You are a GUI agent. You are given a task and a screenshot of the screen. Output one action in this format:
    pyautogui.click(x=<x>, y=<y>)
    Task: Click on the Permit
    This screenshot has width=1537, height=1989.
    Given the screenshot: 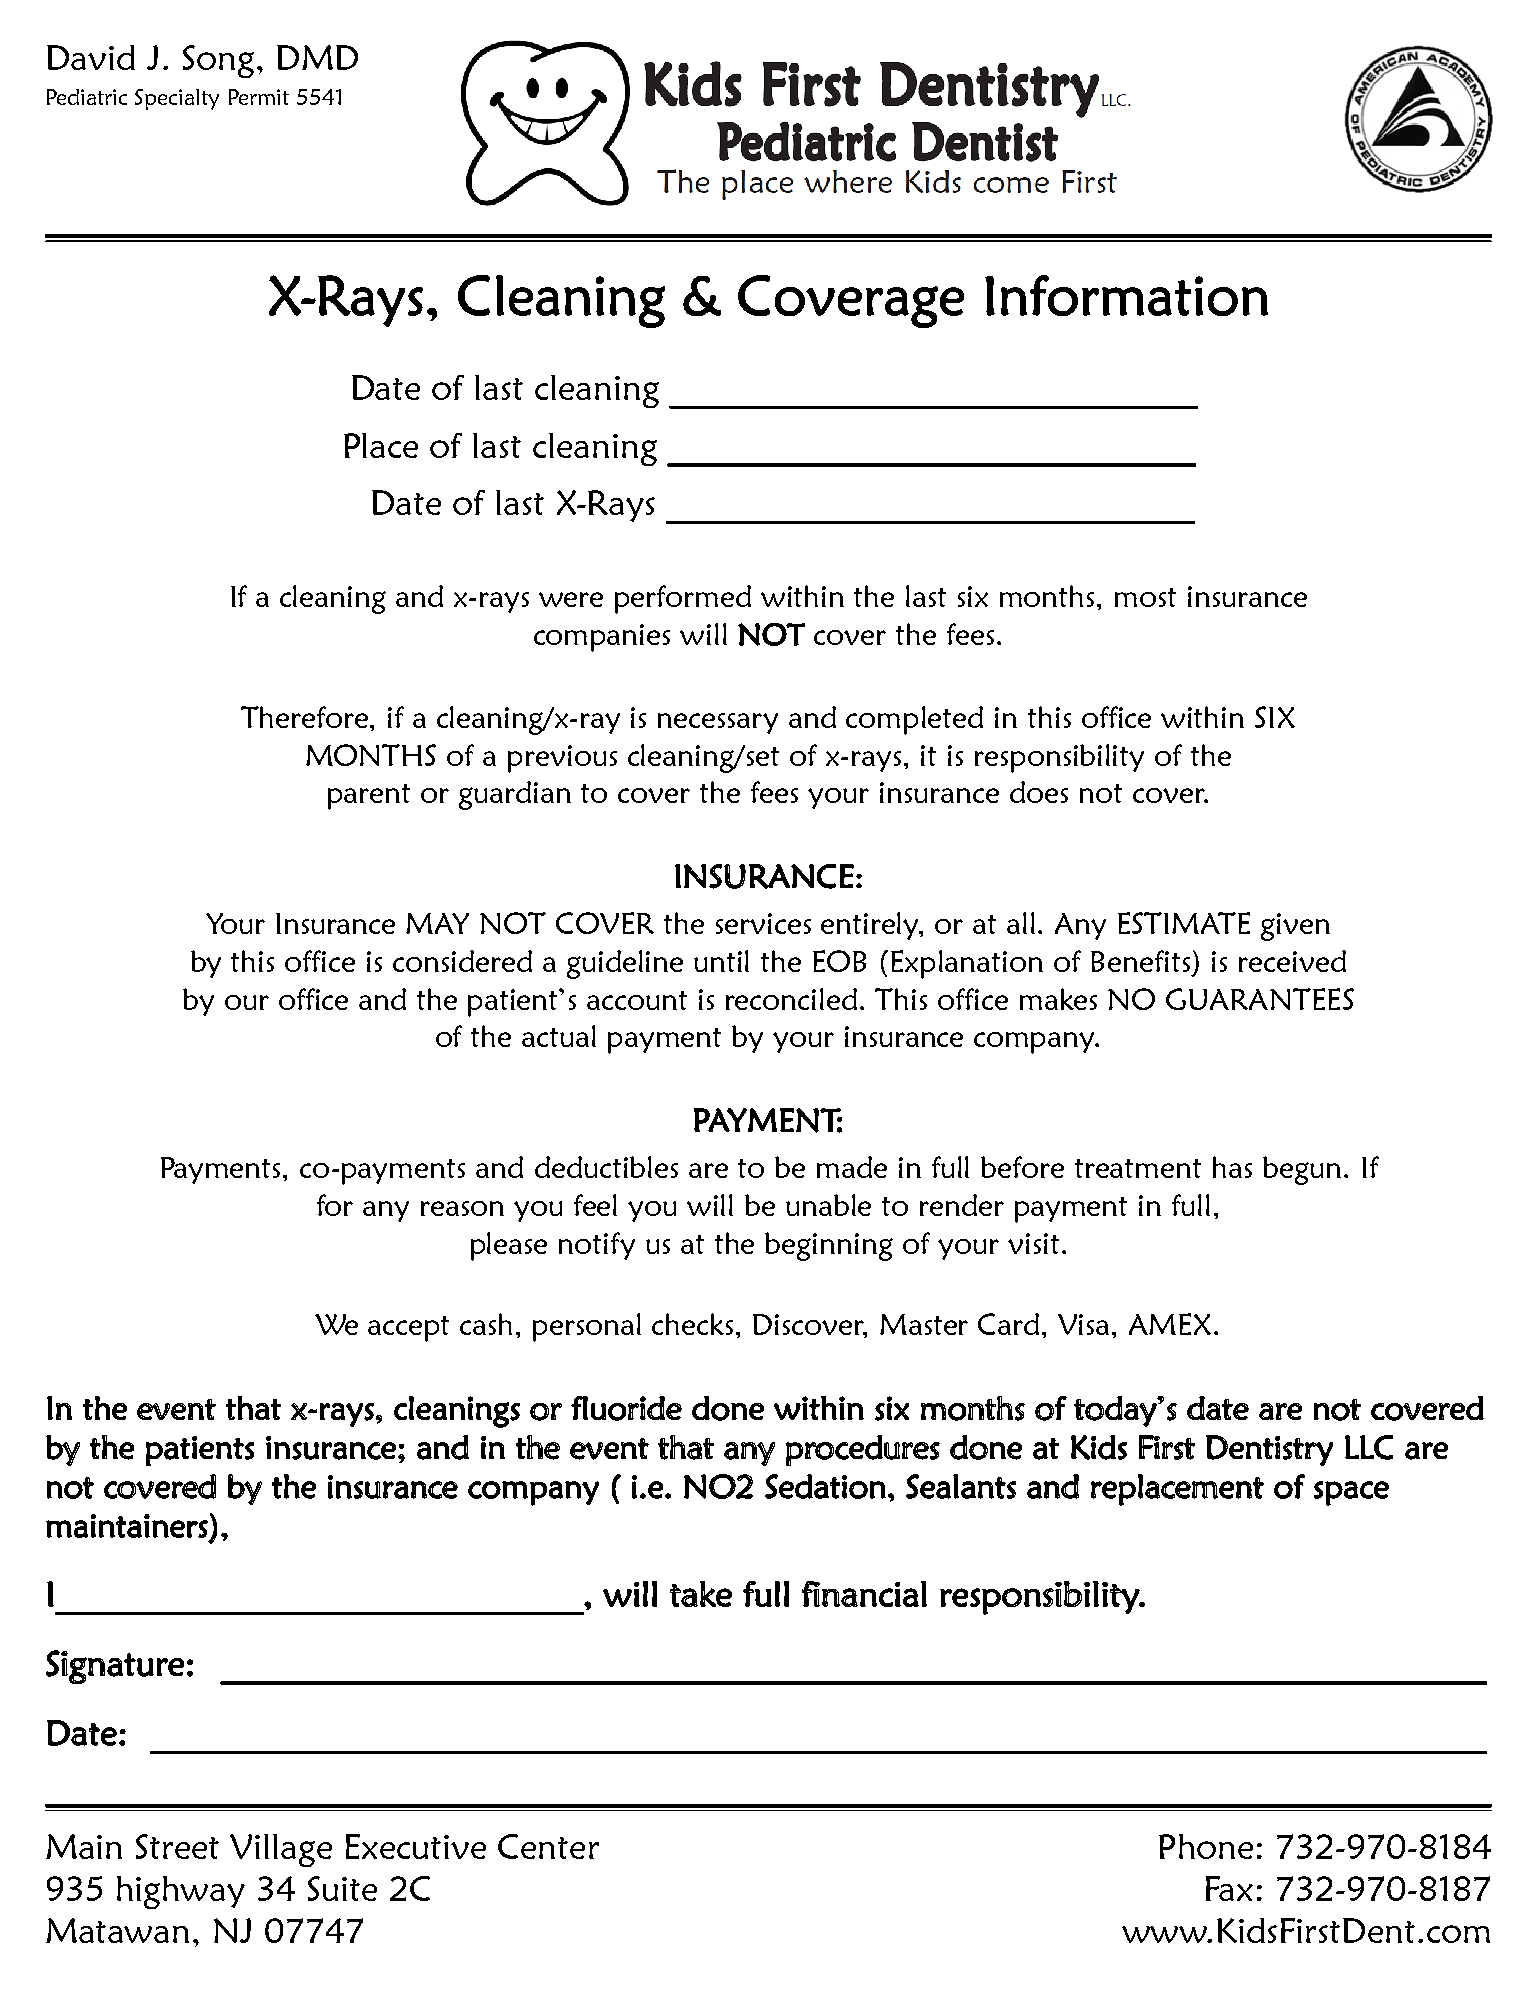 What is the action you would take?
    pyautogui.click(x=259, y=97)
